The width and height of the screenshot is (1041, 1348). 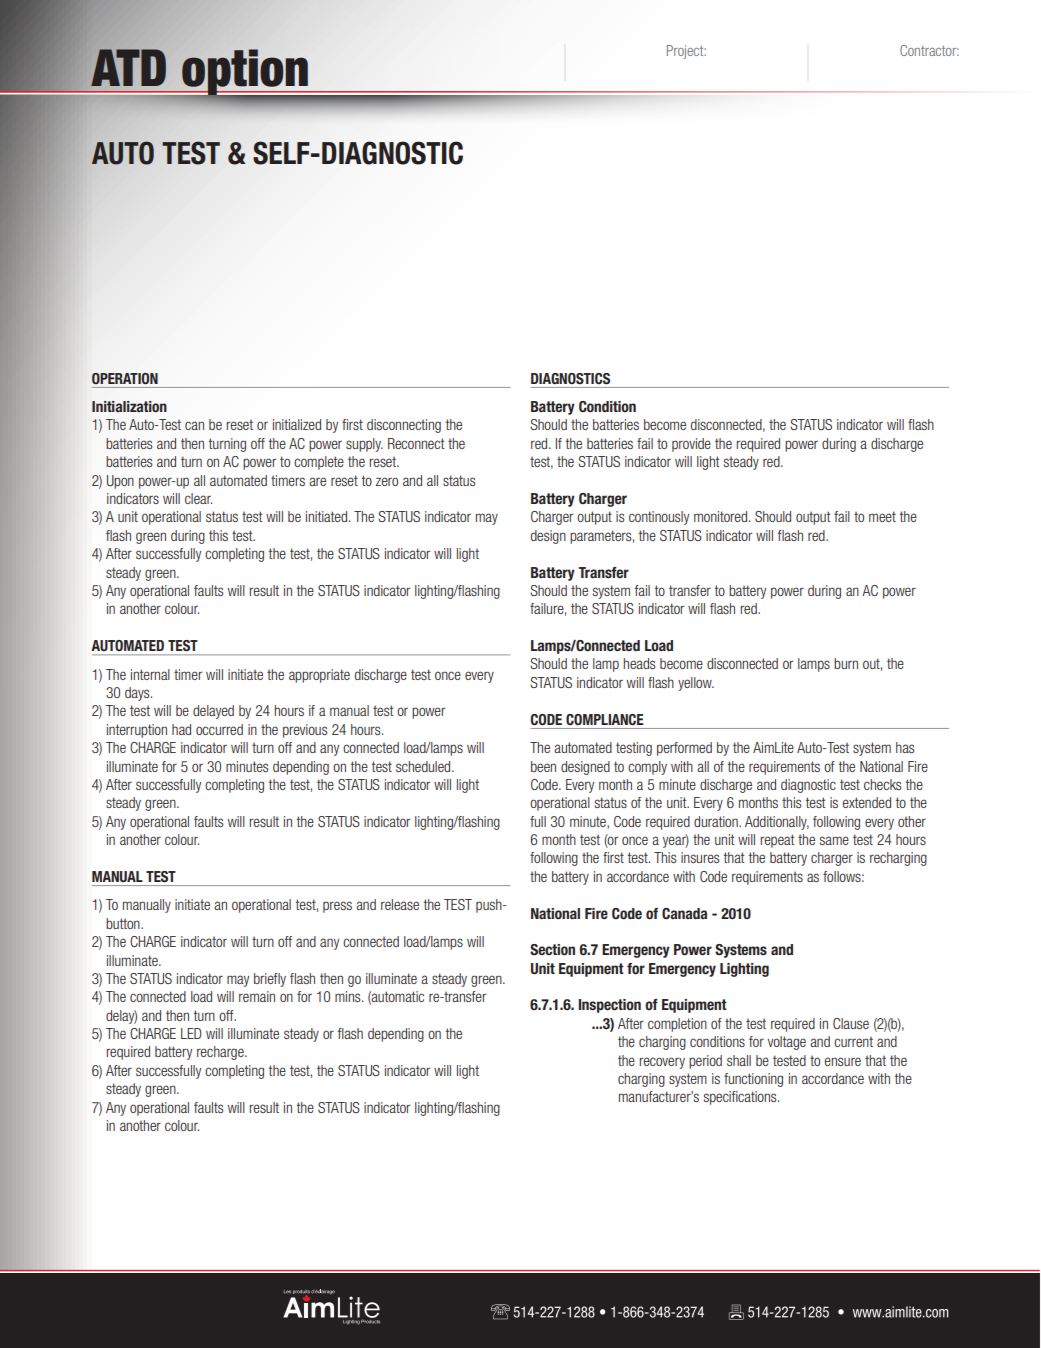 What do you see at coordinates (882, 516) in the screenshot?
I see `meet` at bounding box center [882, 516].
